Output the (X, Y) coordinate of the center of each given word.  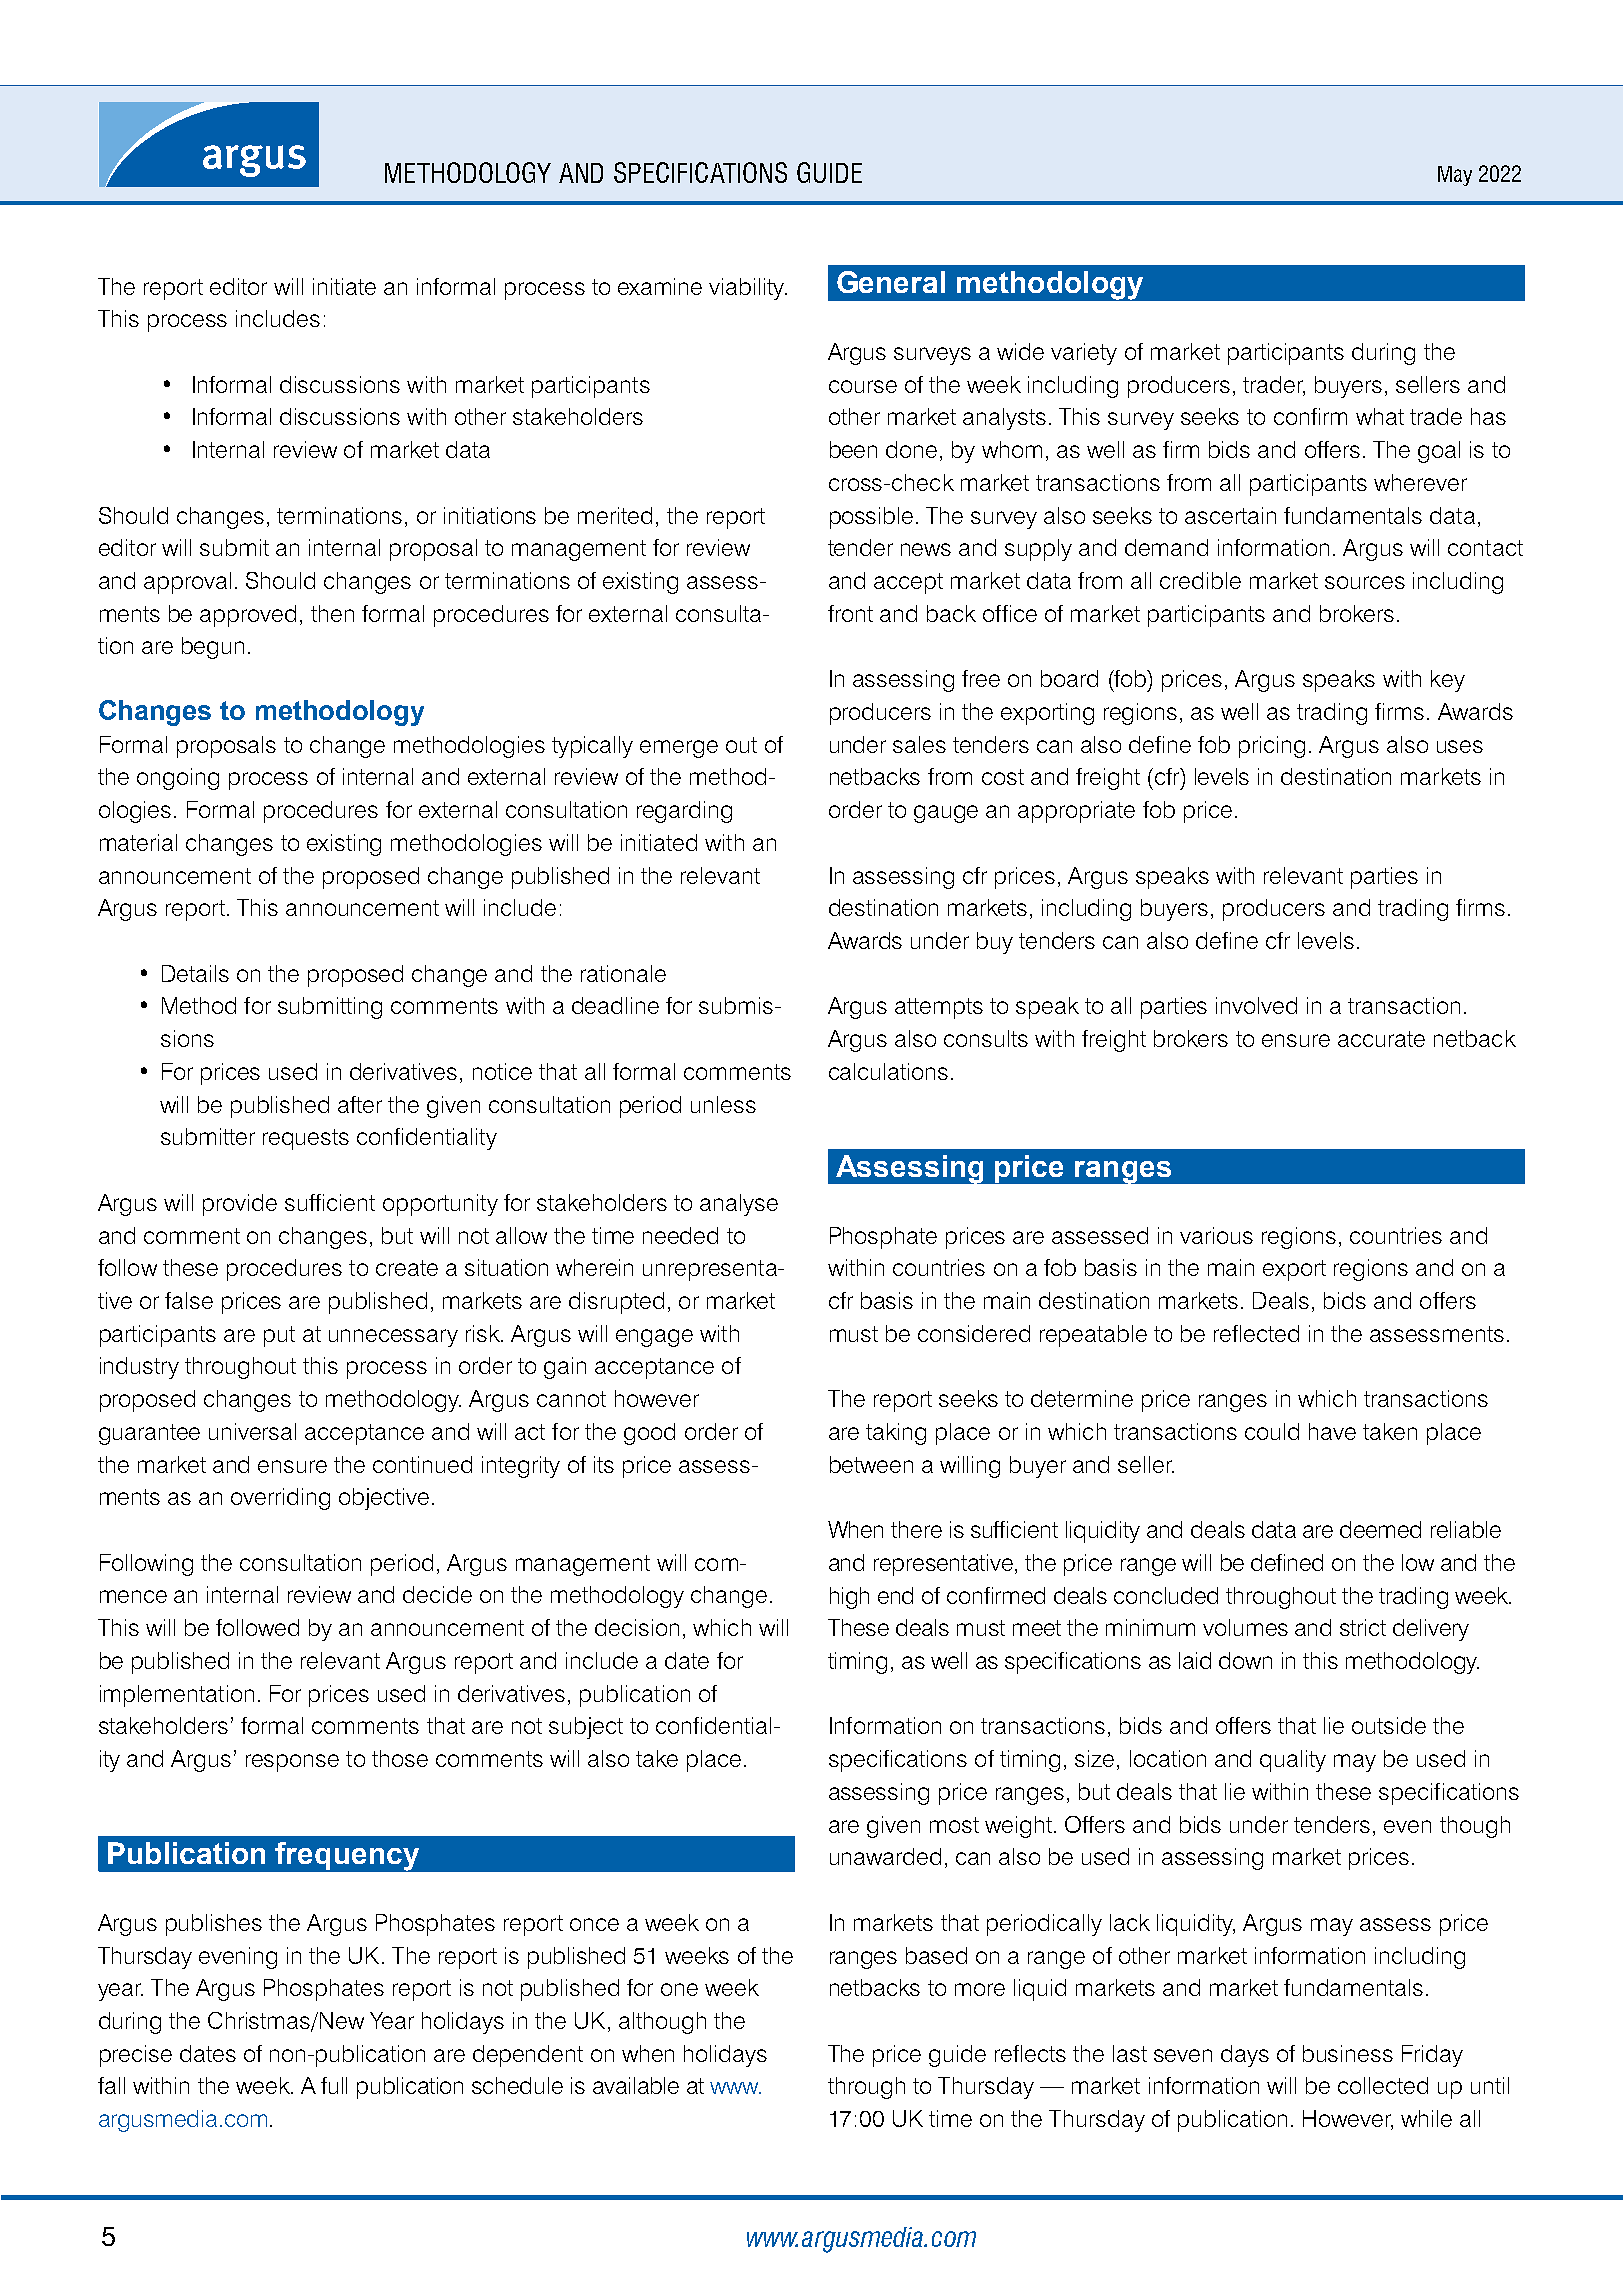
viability (748, 289)
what (1380, 416)
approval (187, 583)
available (636, 2085)
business (1348, 2053)
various (1216, 1235)
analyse (739, 1205)
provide (240, 1205)
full (334, 2085)
